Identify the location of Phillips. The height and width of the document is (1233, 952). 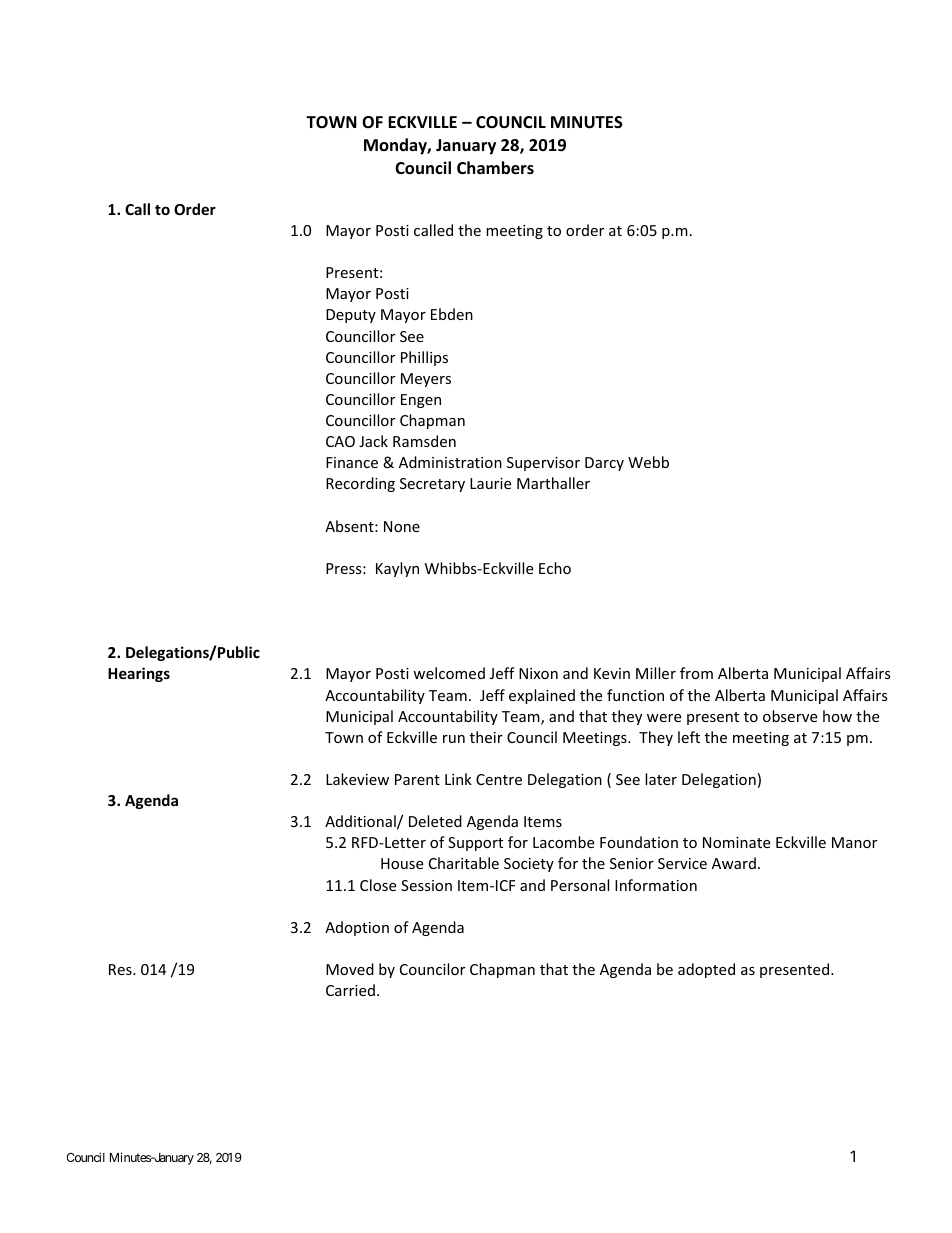
(424, 358).
